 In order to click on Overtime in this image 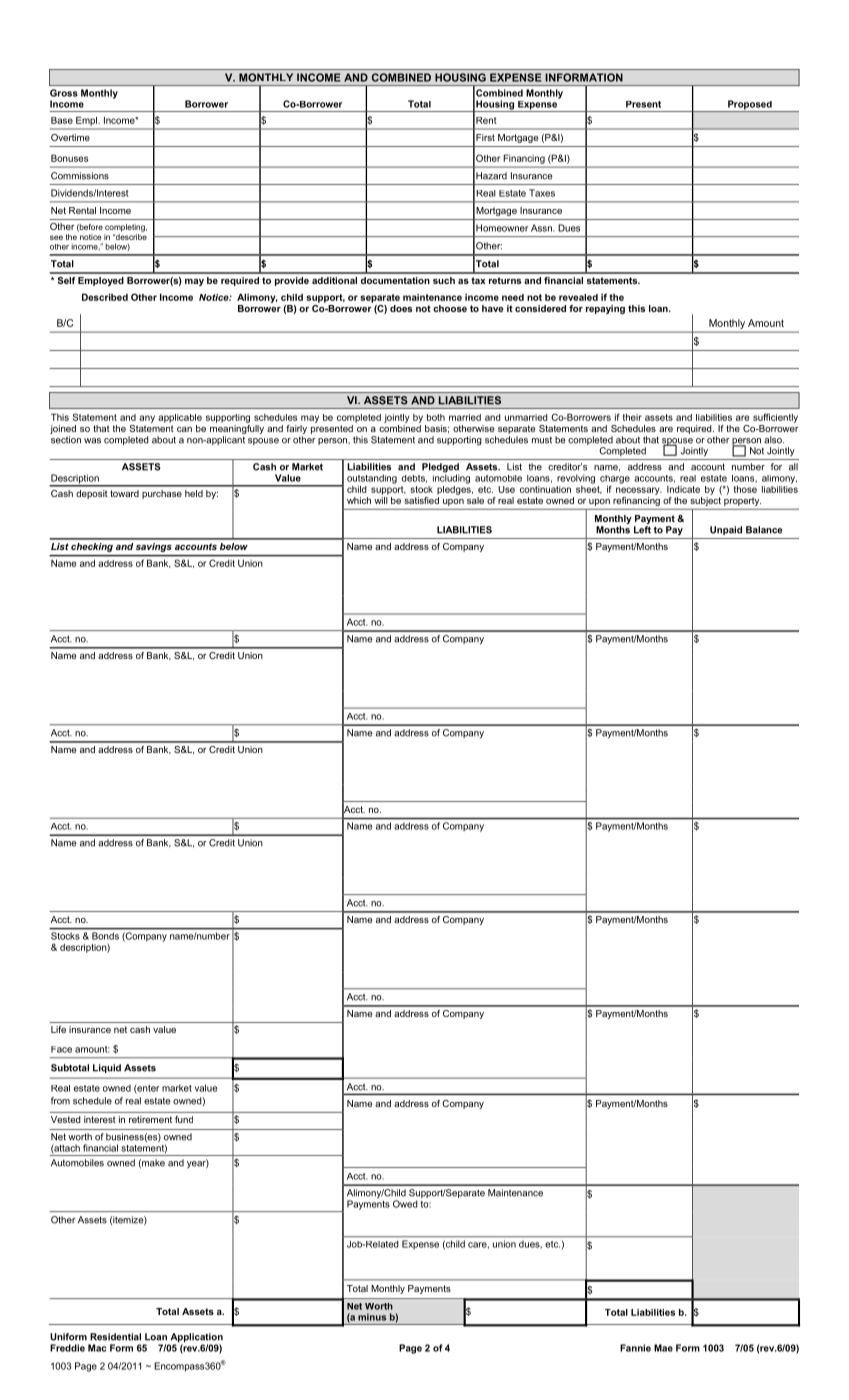, I will do `click(70, 137)`.
